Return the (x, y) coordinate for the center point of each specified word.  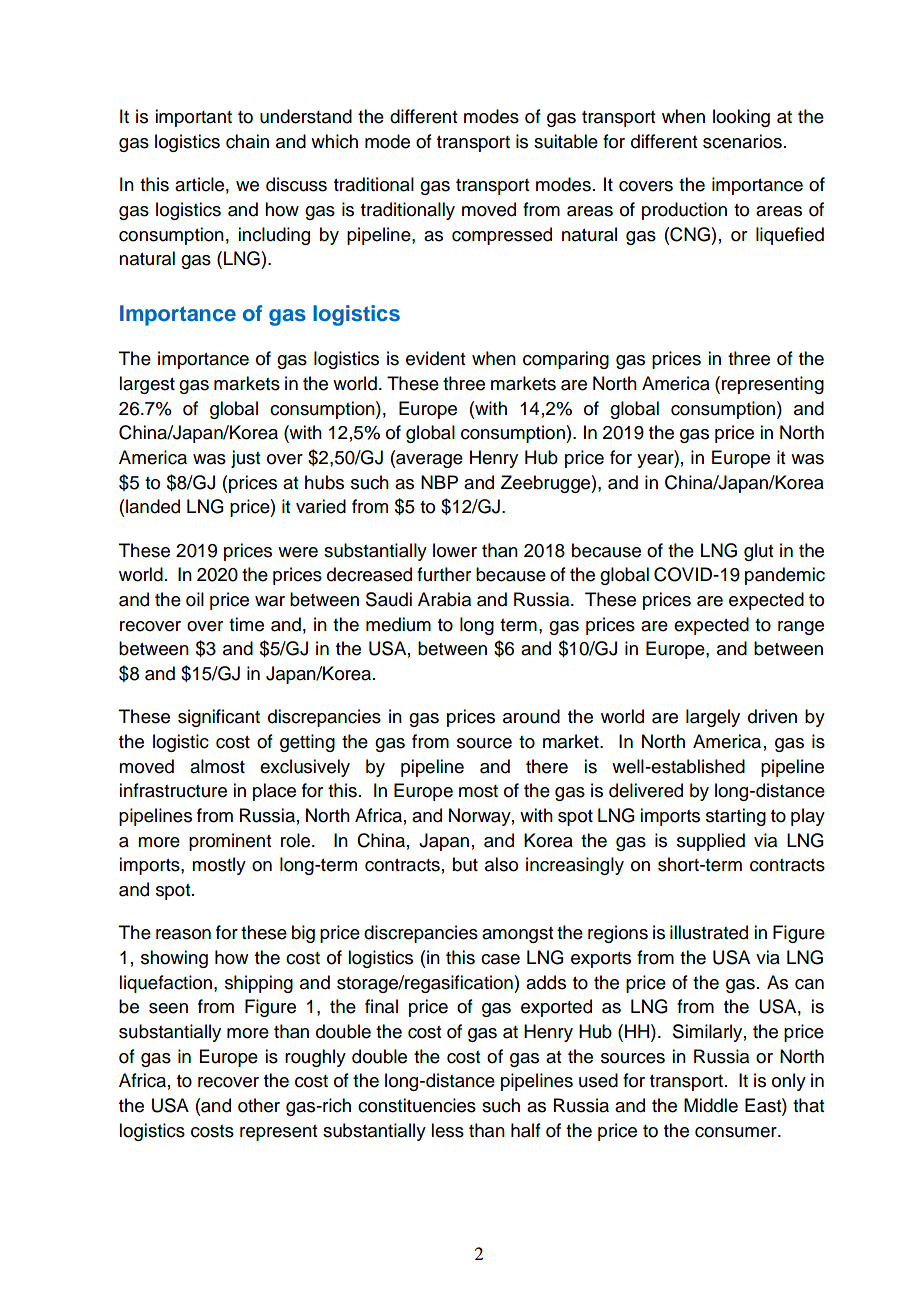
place (274, 792)
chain (247, 141)
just (245, 459)
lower (455, 550)
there (547, 766)
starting (736, 817)
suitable (566, 141)
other (259, 1105)
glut (758, 552)
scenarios (742, 141)
